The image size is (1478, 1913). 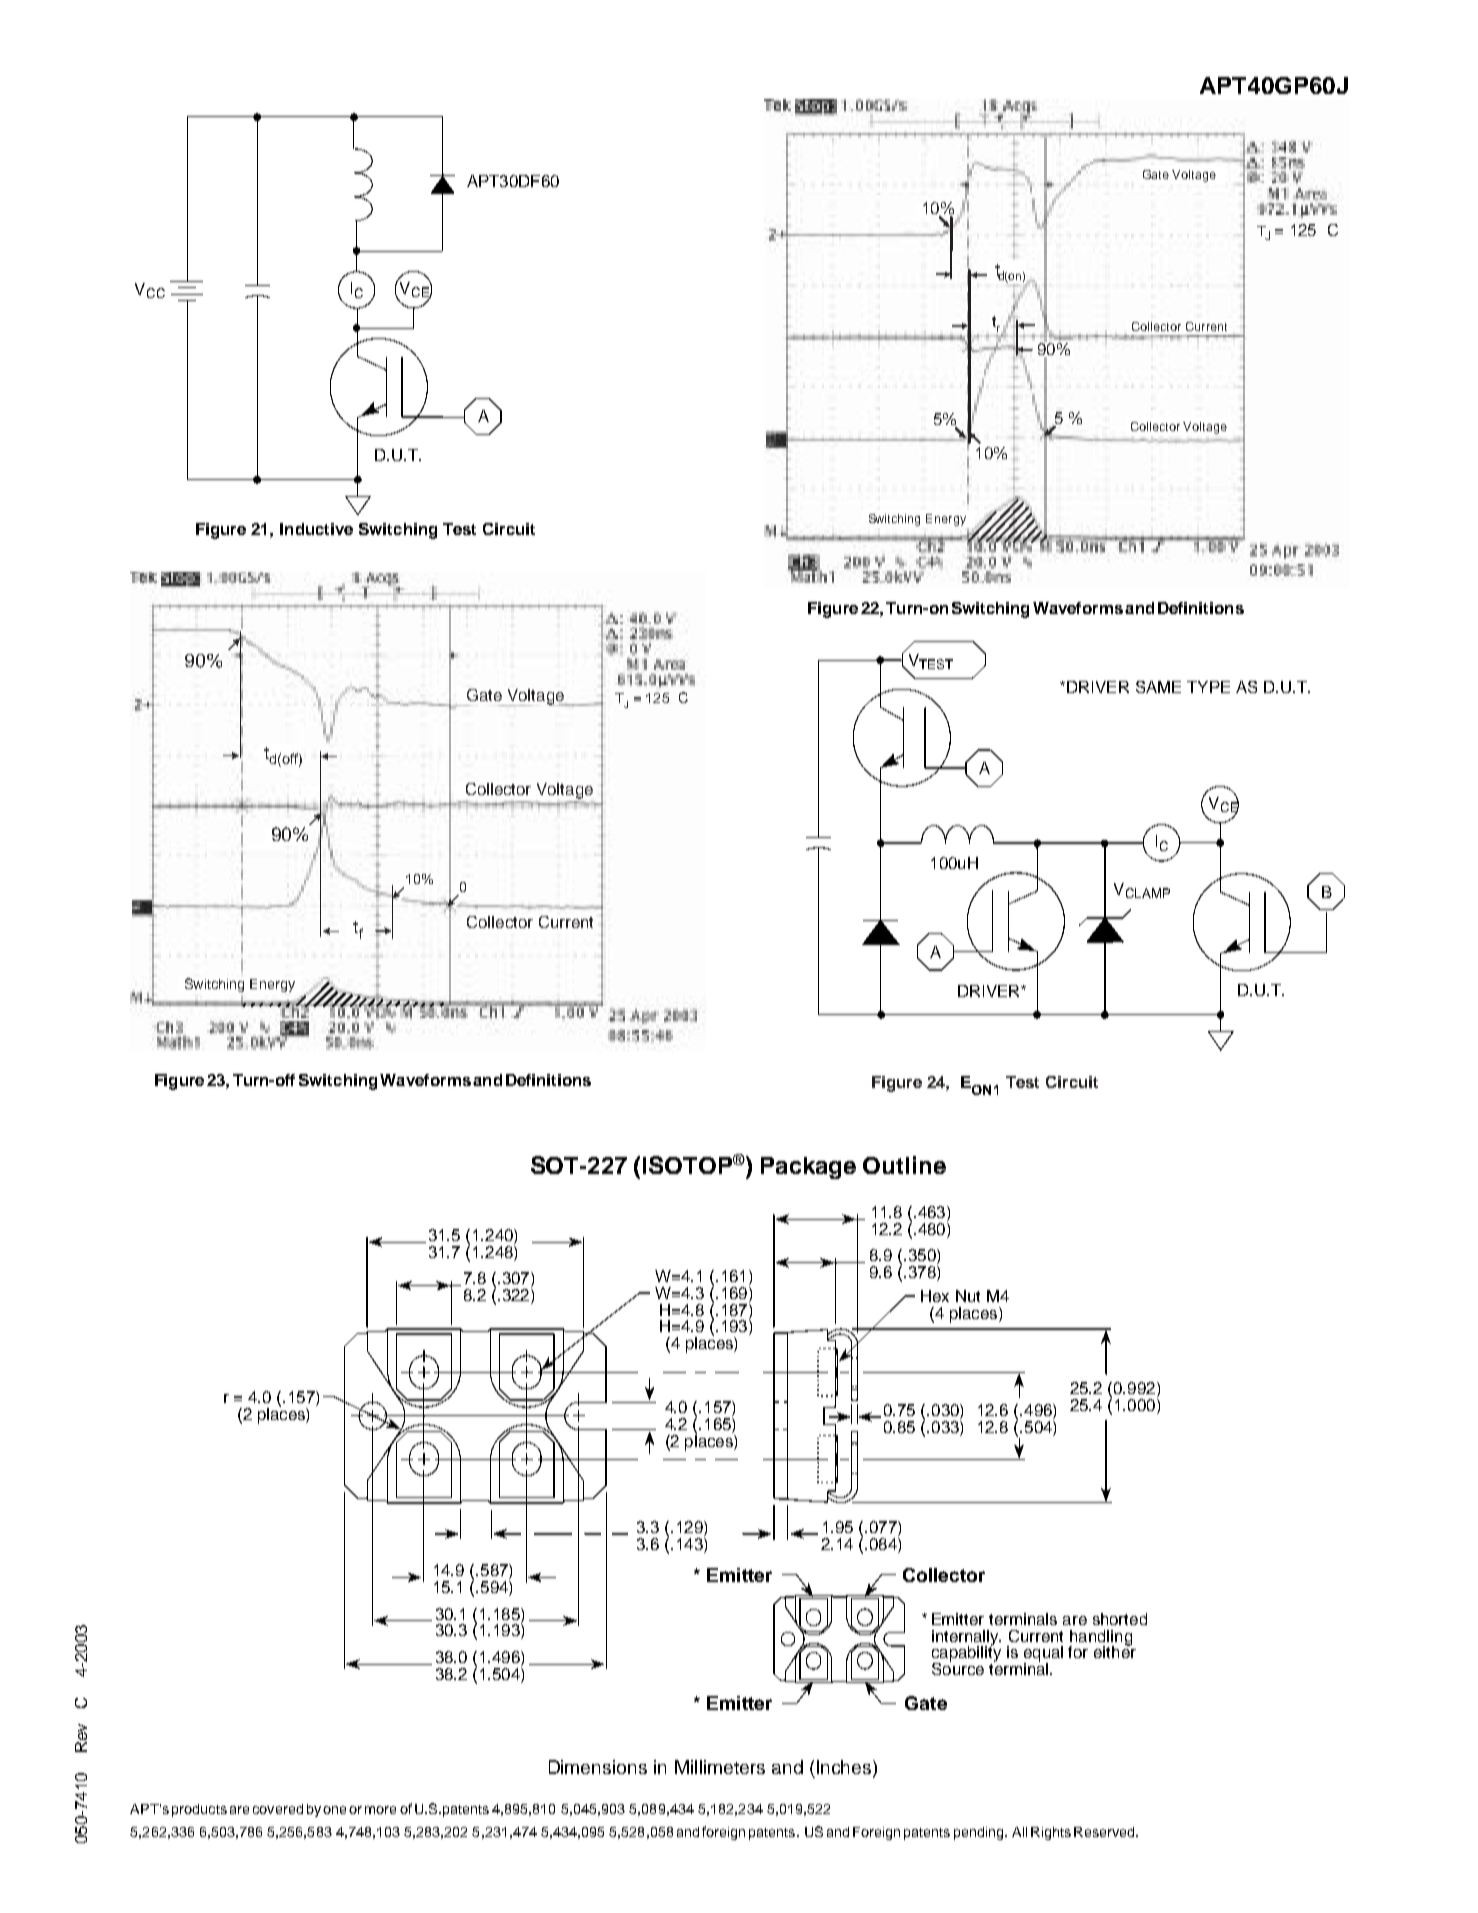 I want to click on SAME, so click(x=1158, y=687).
